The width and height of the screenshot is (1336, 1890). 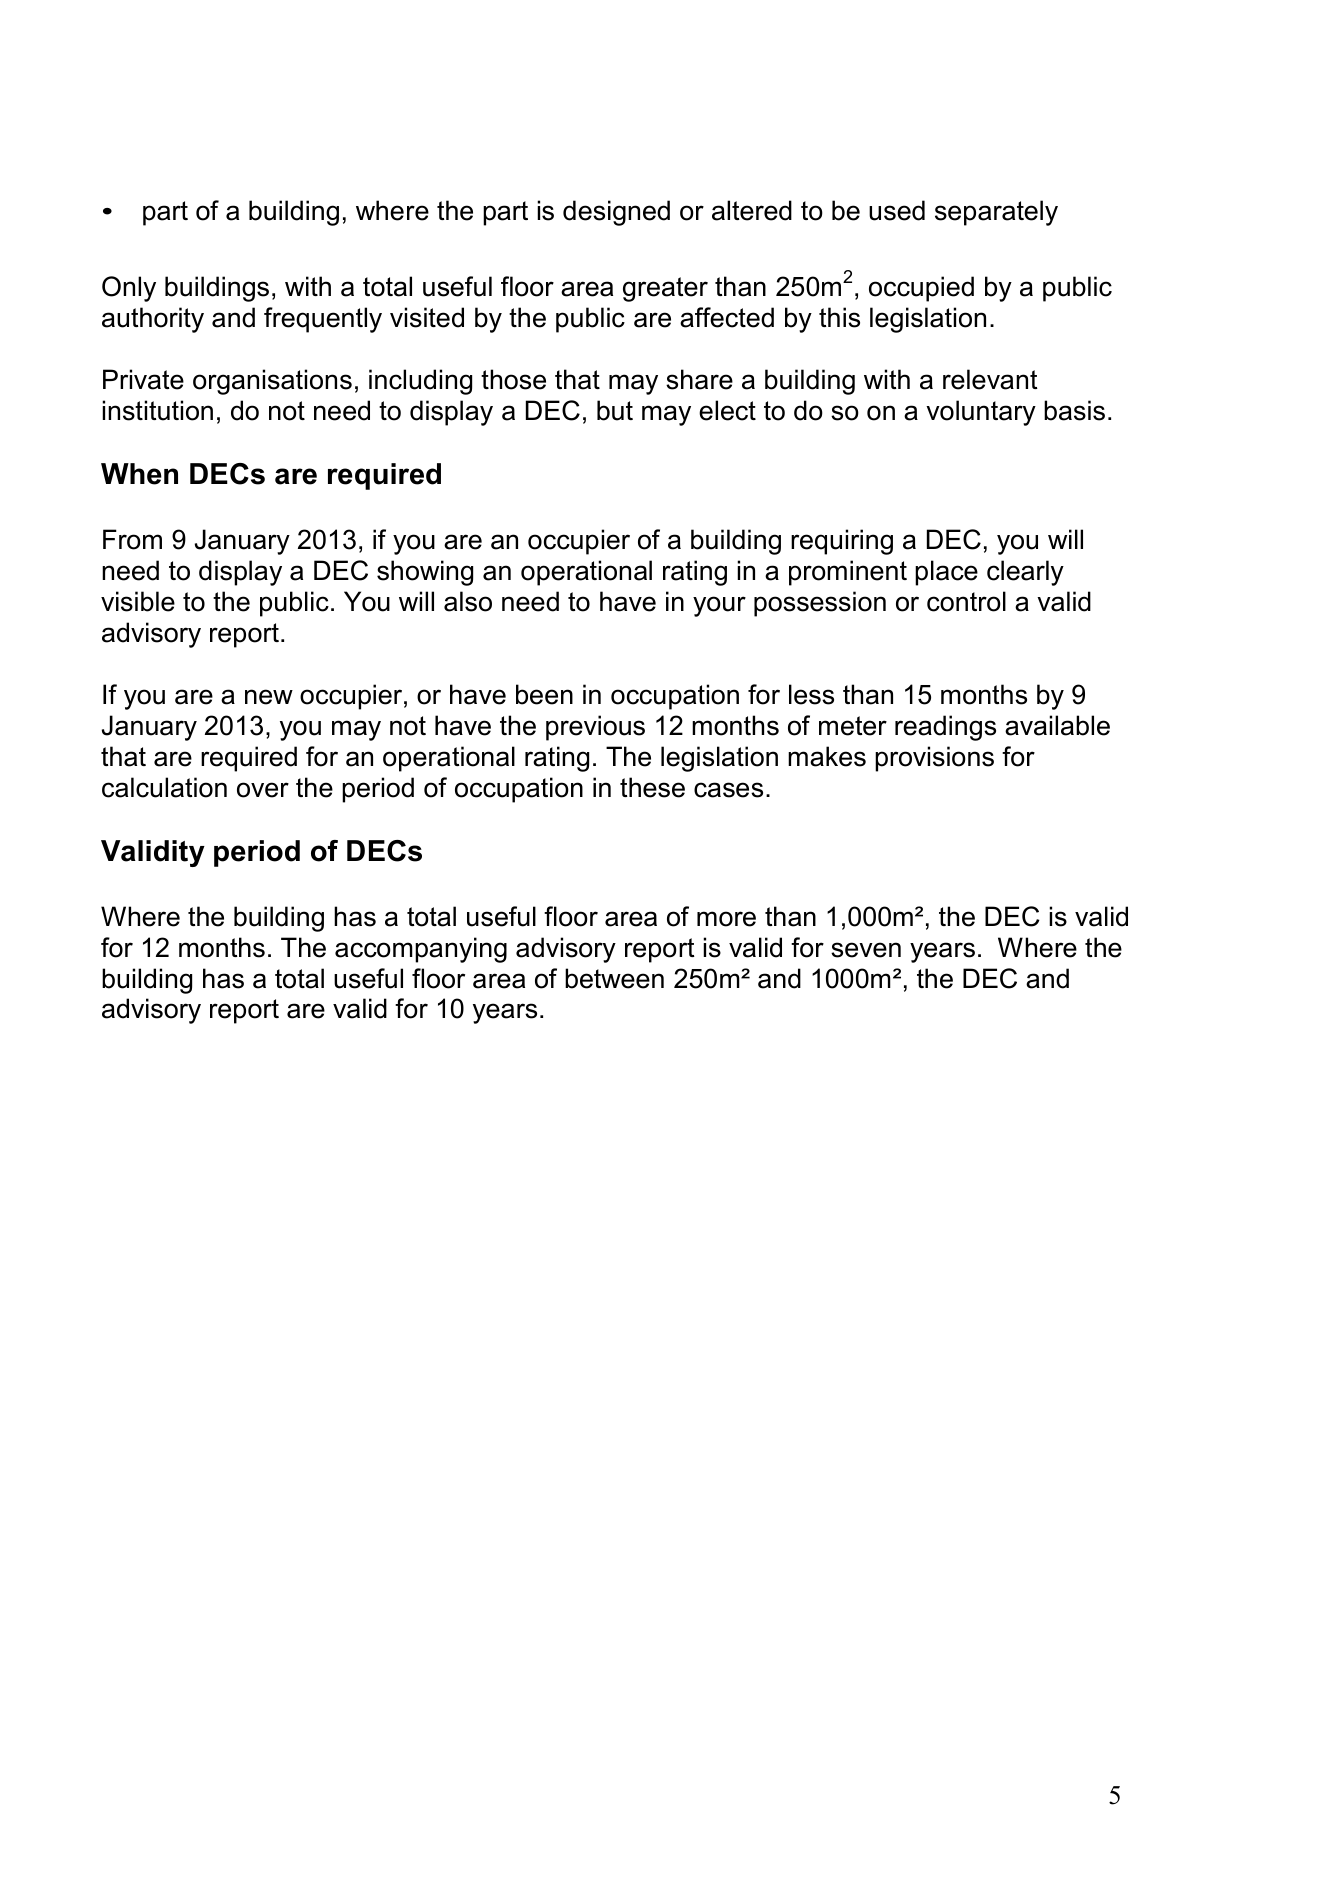 What do you see at coordinates (615, 410) in the screenshot?
I see `but` at bounding box center [615, 410].
